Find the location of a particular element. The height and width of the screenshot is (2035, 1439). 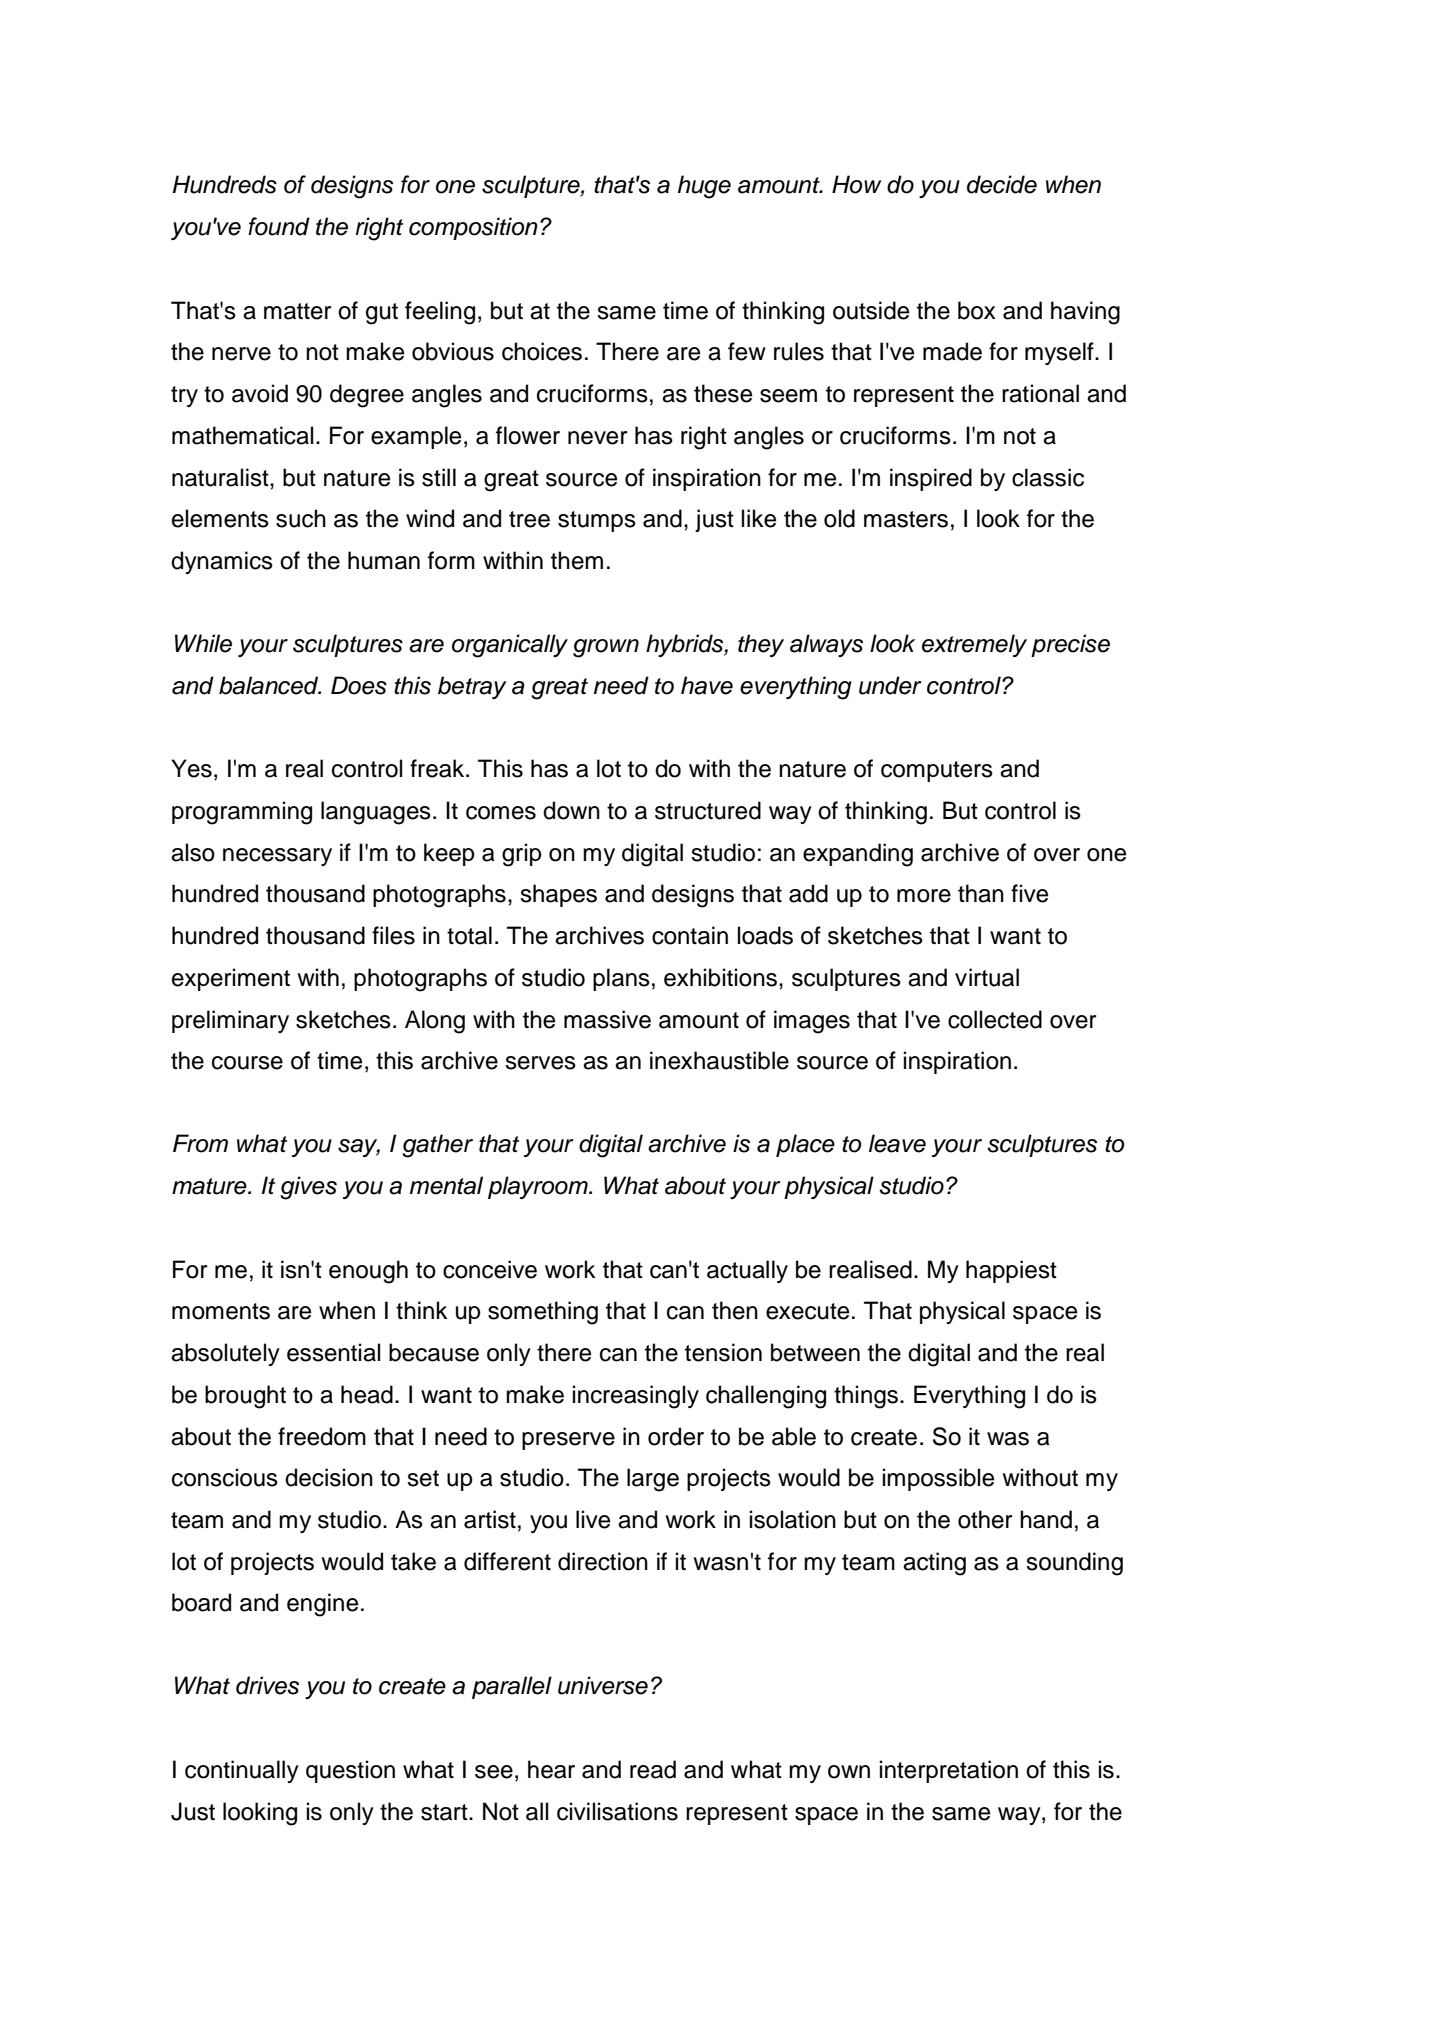

brought is located at coordinates (245, 1397).
